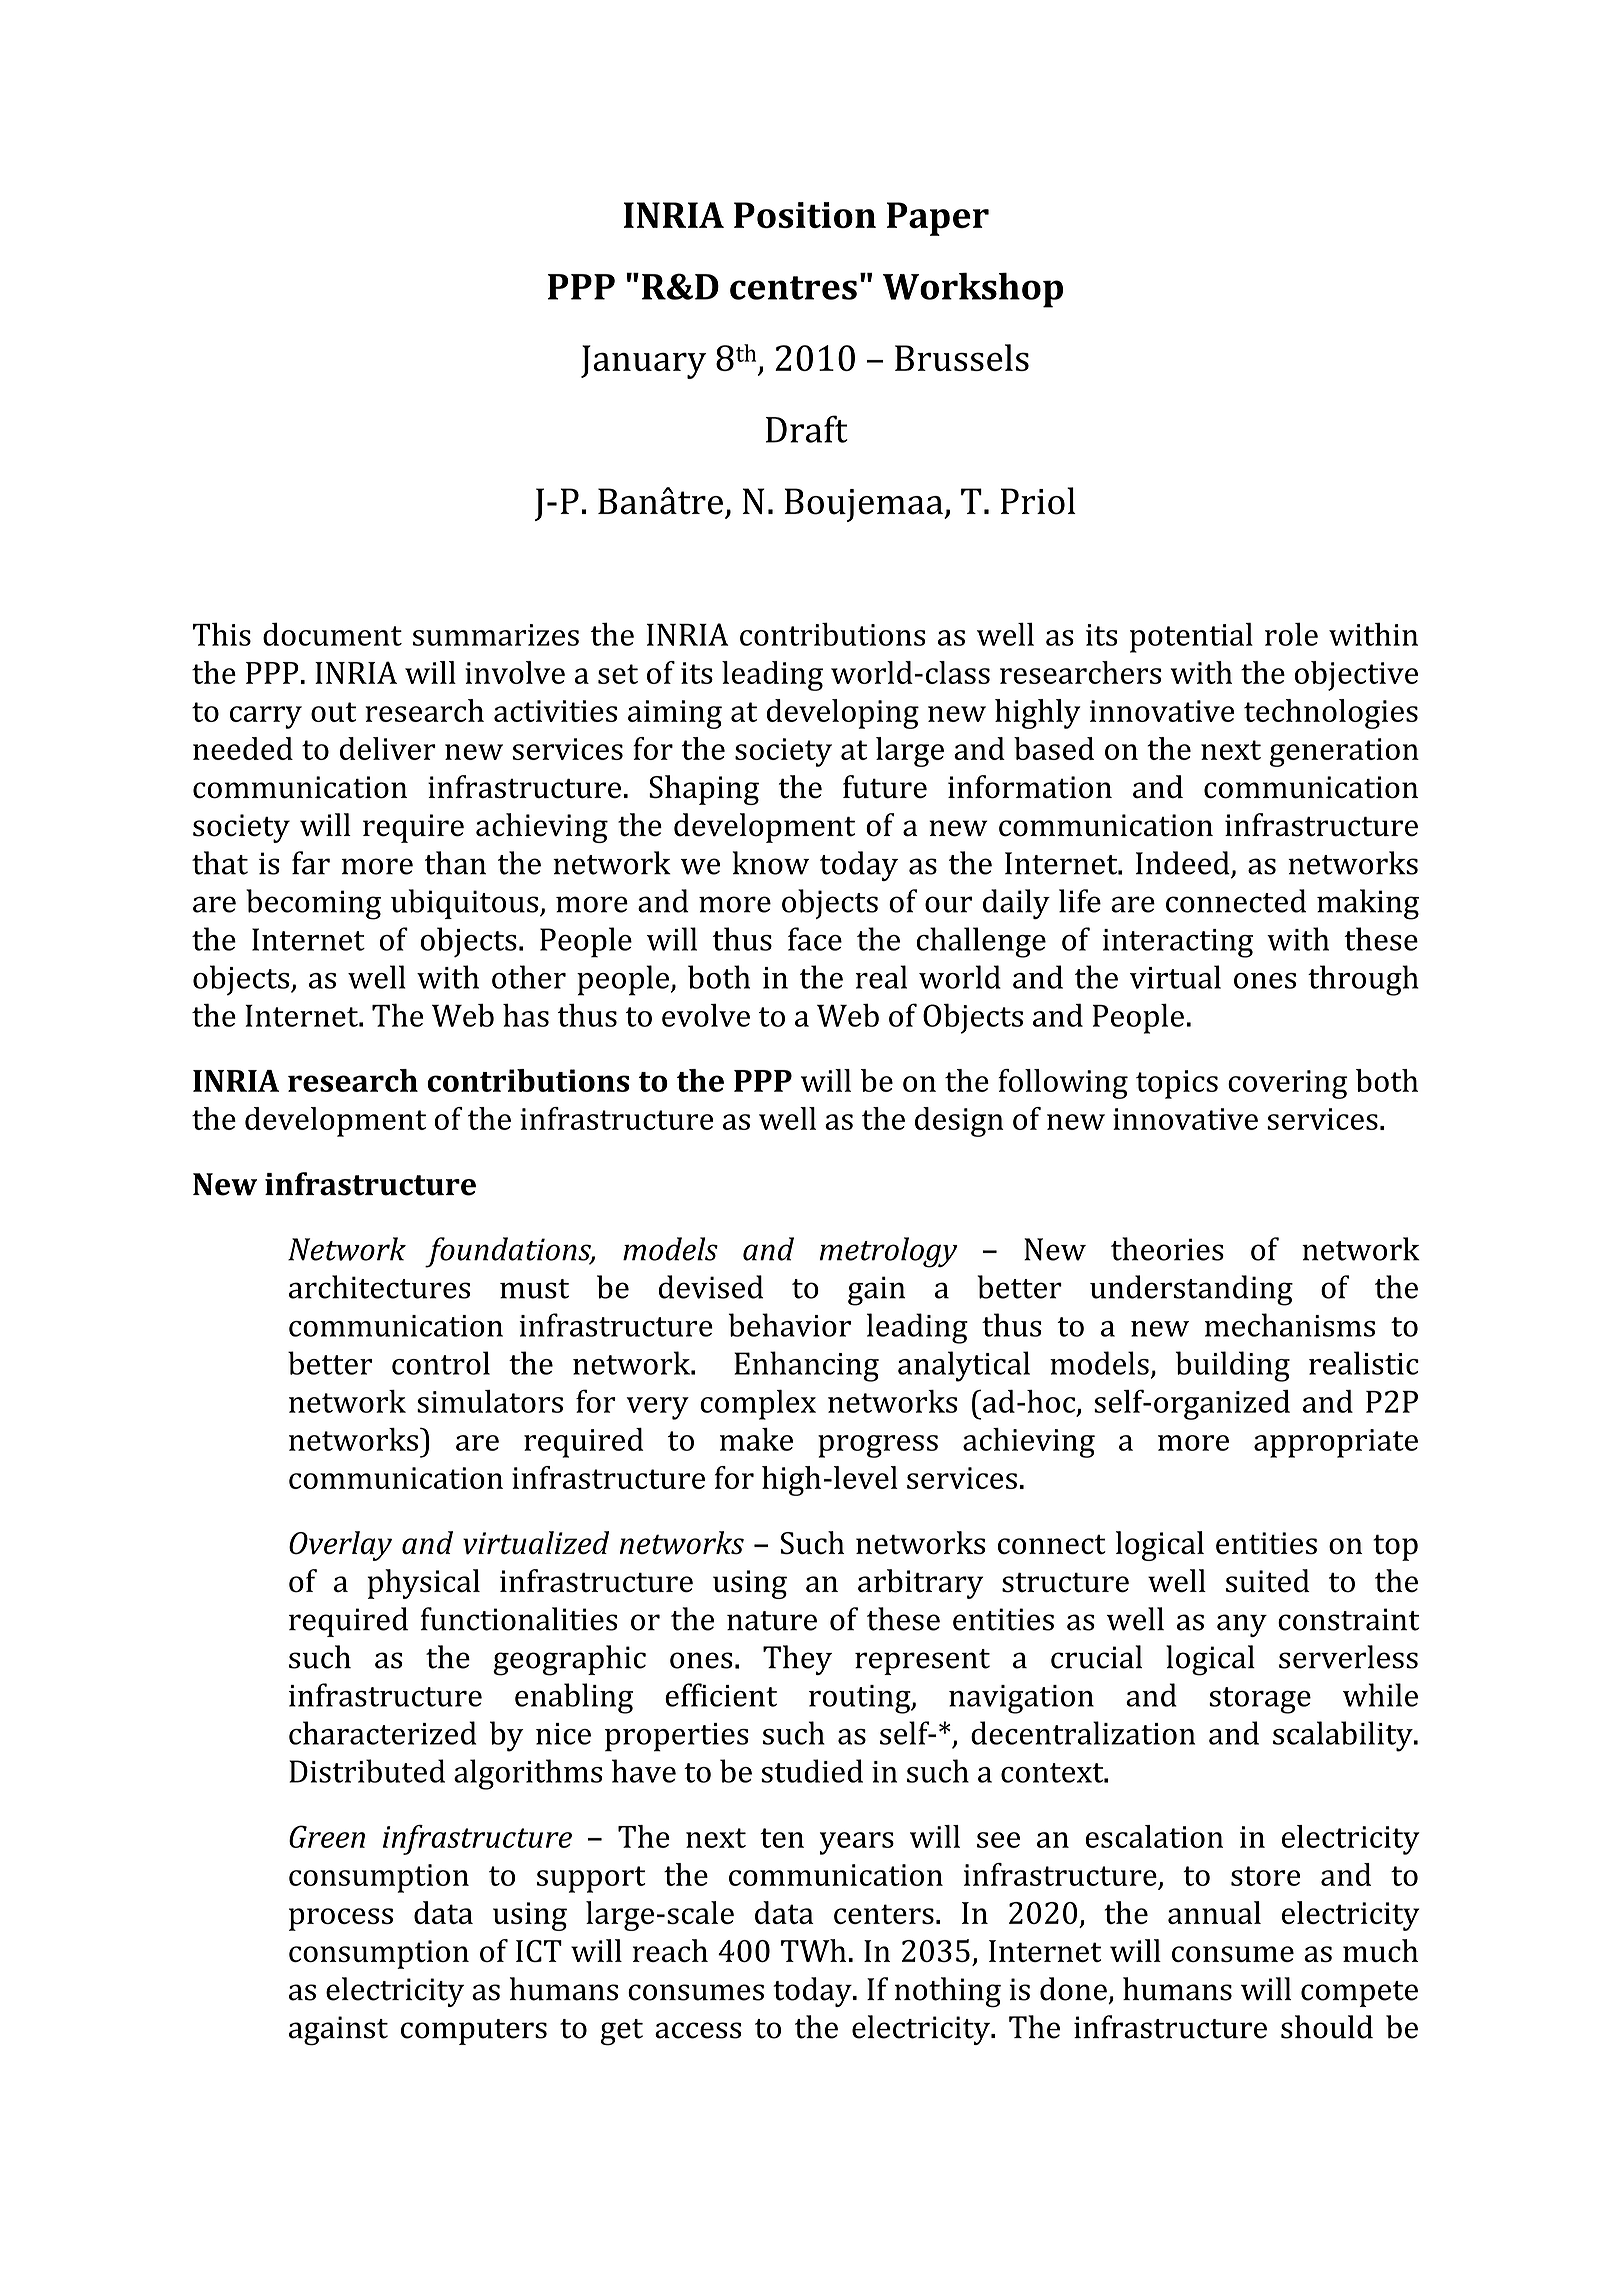 This page has width=1611, height=2280. What do you see at coordinates (1336, 1443) in the page?
I see `appropriate` at bounding box center [1336, 1443].
